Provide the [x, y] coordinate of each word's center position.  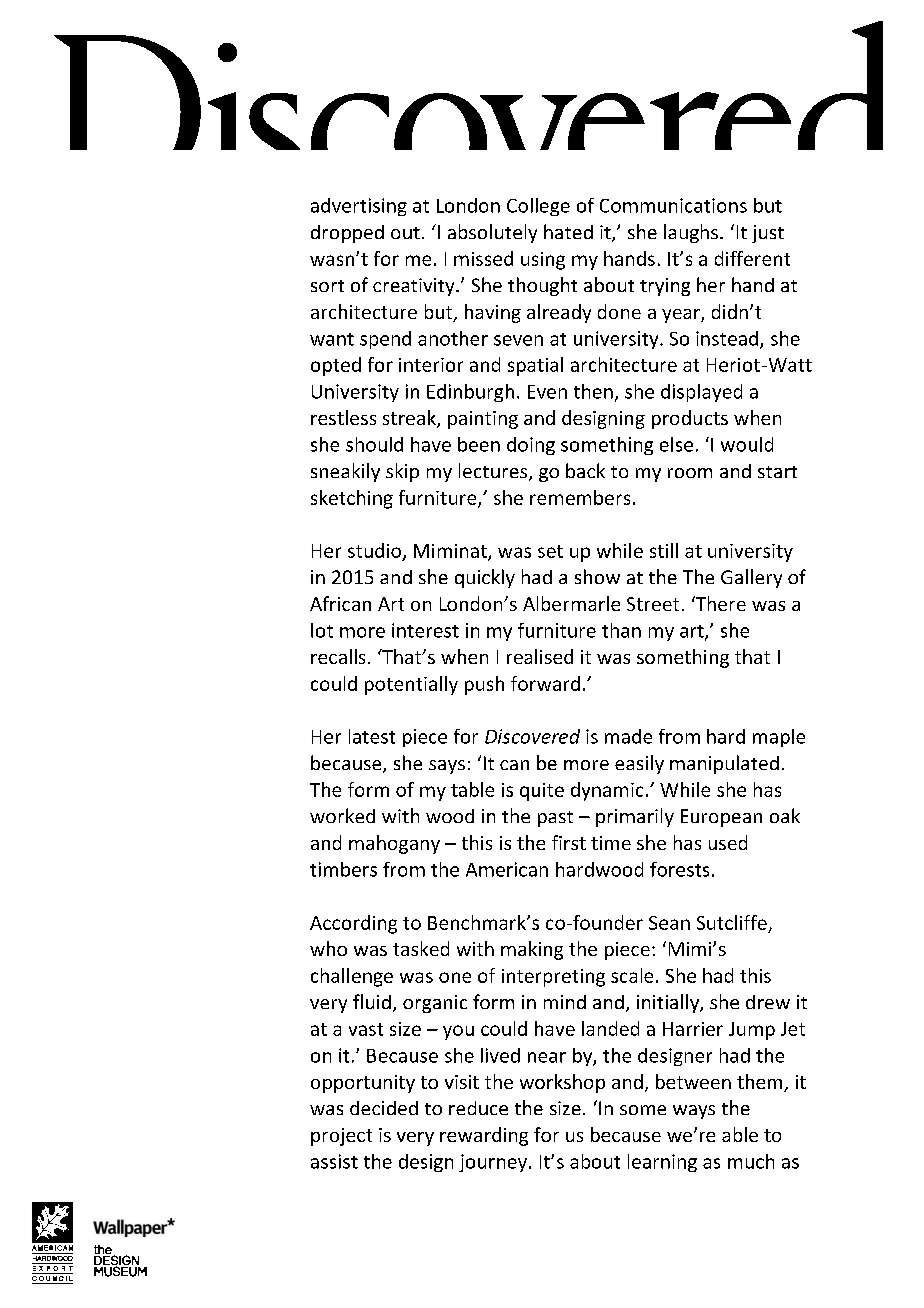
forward [545, 683]
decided [384, 1108]
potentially [411, 685]
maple [779, 738]
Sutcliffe [732, 922]
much [751, 1161]
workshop [562, 1083]
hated [568, 231]
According [353, 924]
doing [531, 446]
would [747, 444]
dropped [347, 234]
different [752, 258]
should [374, 444]
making [532, 950]
